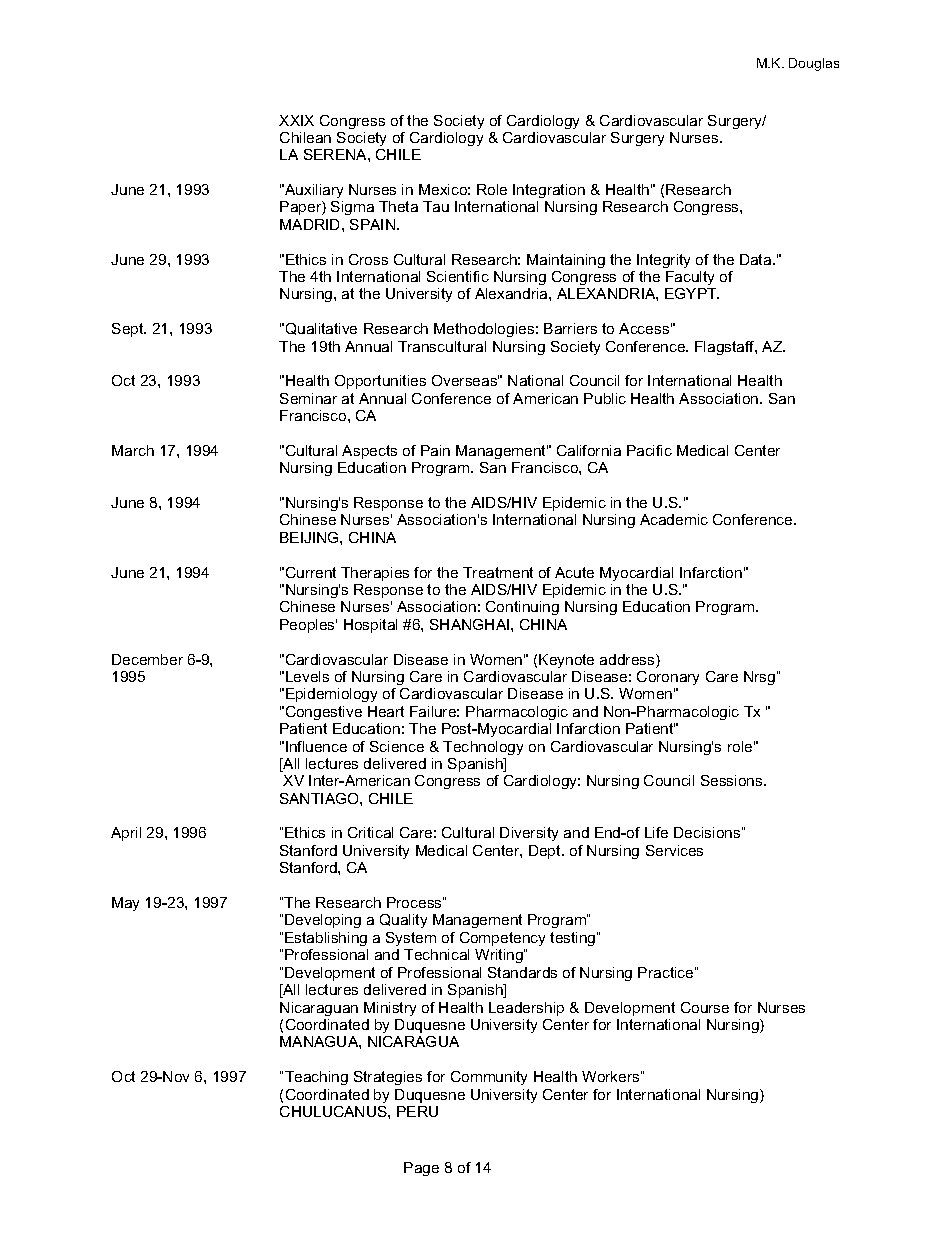  What do you see at coordinates (668, 678) in the screenshot?
I see `Coronary` at bounding box center [668, 678].
